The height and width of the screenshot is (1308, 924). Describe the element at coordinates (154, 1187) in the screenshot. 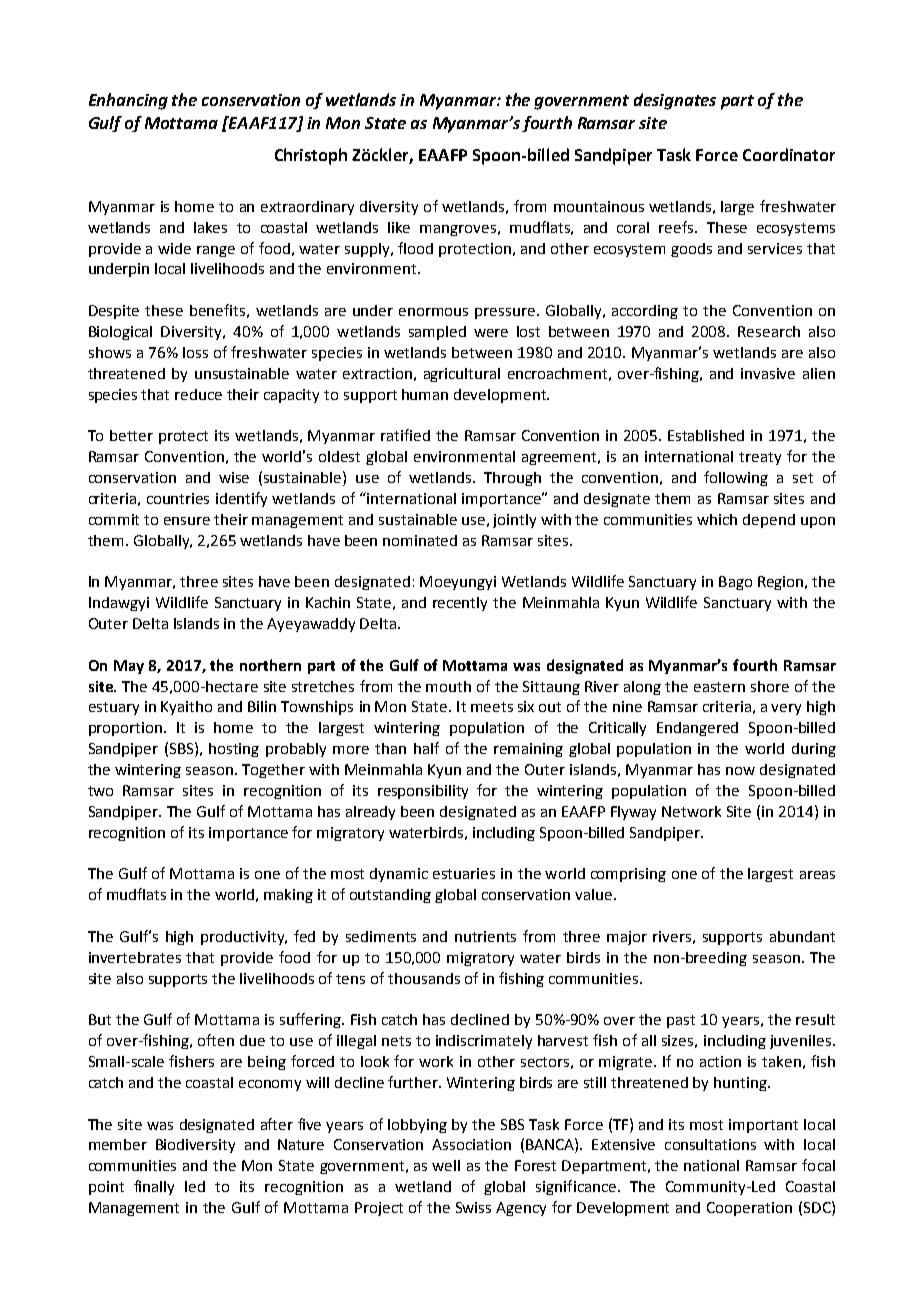

I see `finally` at that location.
